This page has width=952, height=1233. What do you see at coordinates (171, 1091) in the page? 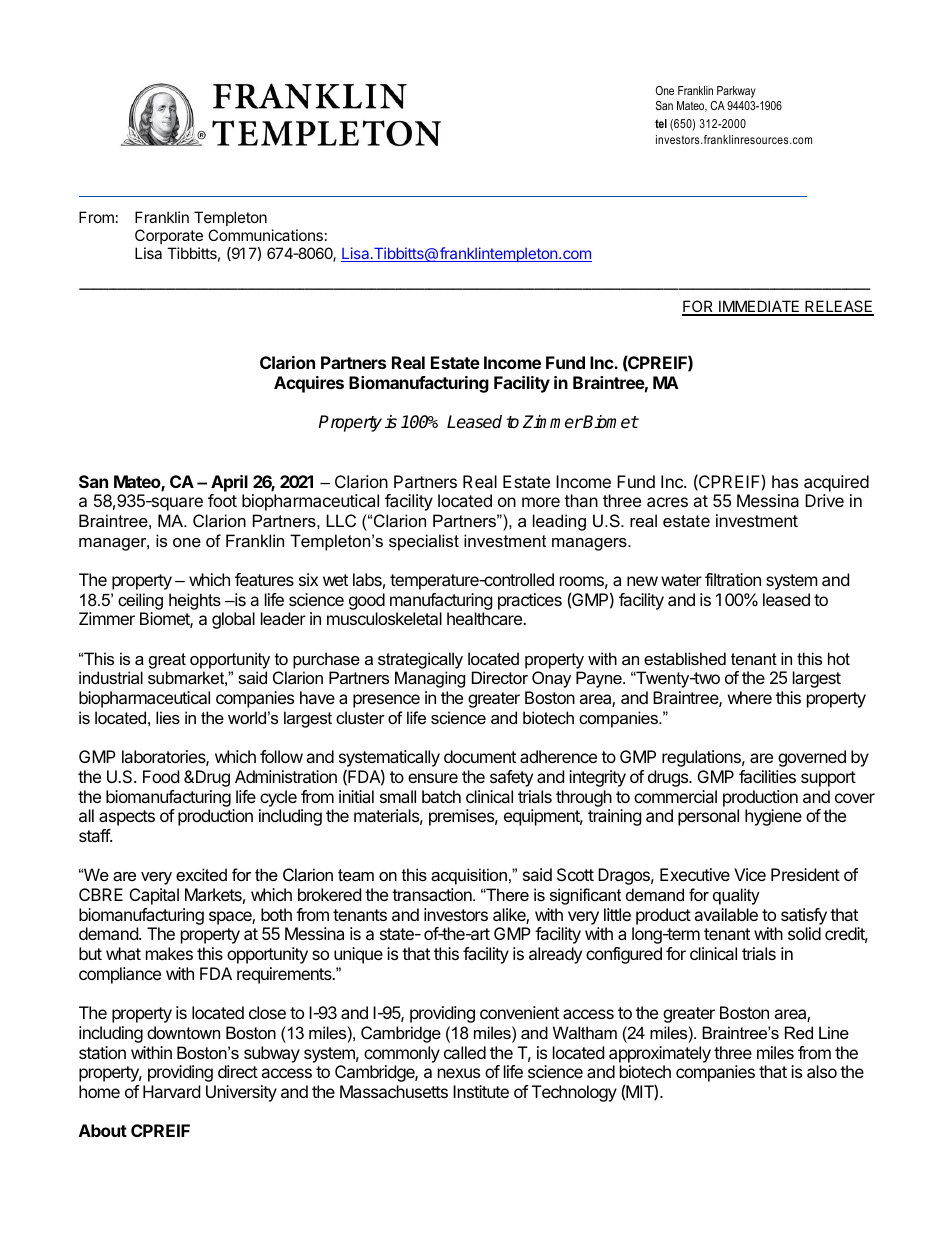
I see `Harvard` at bounding box center [171, 1091].
